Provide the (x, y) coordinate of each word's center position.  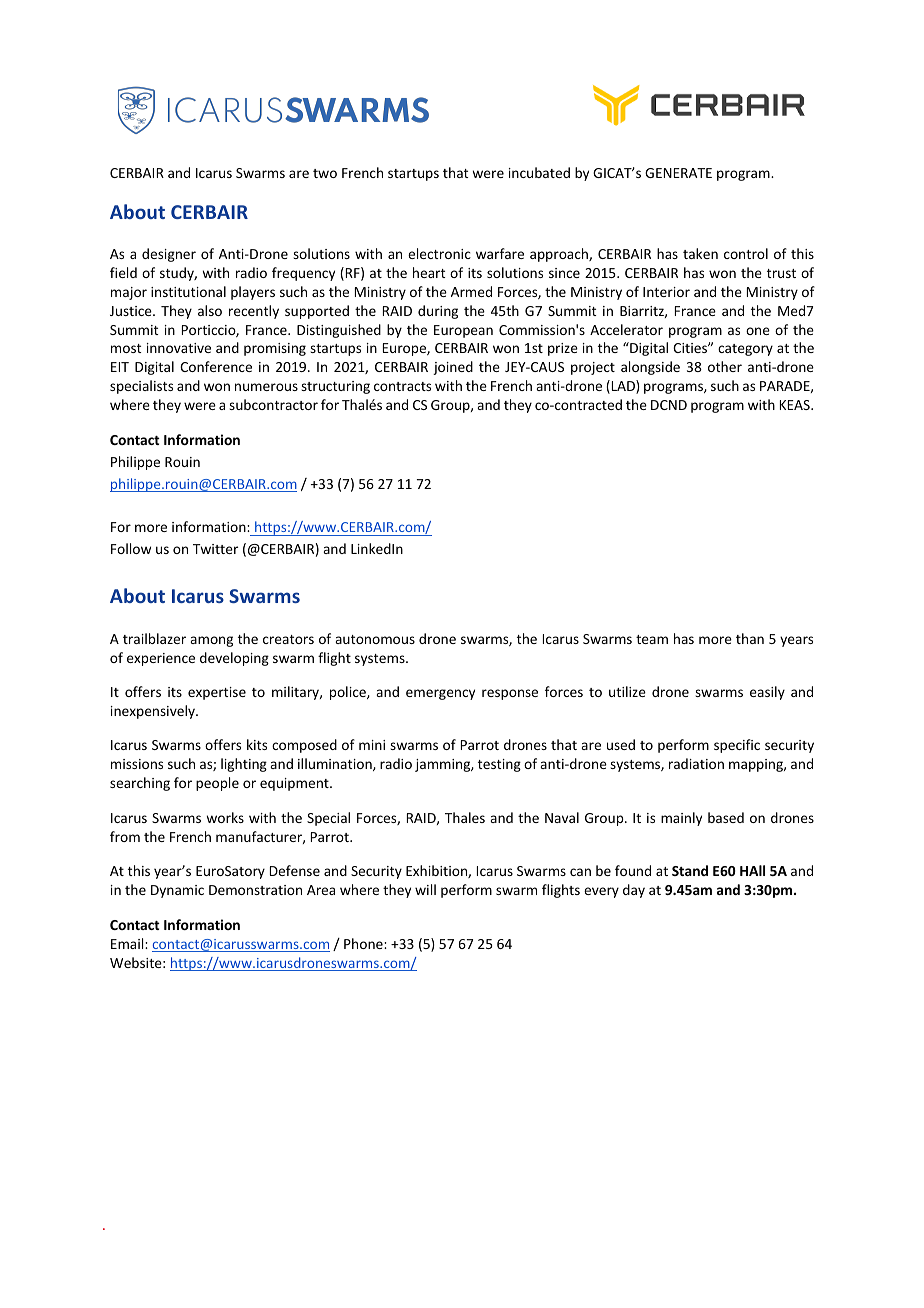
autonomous (375, 639)
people (217, 784)
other (725, 366)
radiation (696, 763)
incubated (539, 172)
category (745, 350)
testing (499, 765)
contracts (402, 386)
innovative (179, 348)
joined (453, 368)
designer (169, 255)
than (750, 638)
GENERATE (678, 173)
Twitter (215, 549)
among (211, 641)
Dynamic (177, 891)
